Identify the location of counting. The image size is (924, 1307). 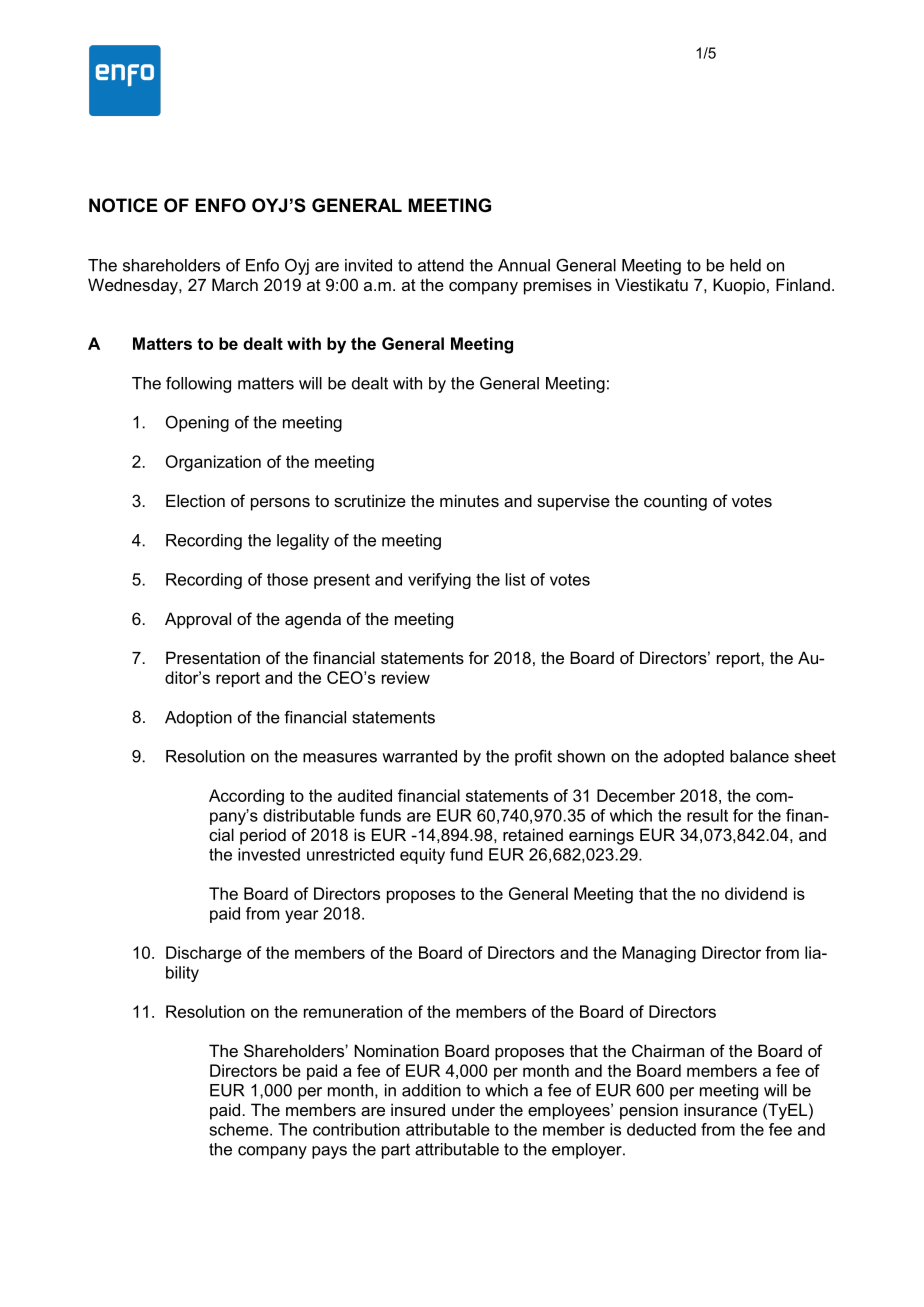
(675, 502).
